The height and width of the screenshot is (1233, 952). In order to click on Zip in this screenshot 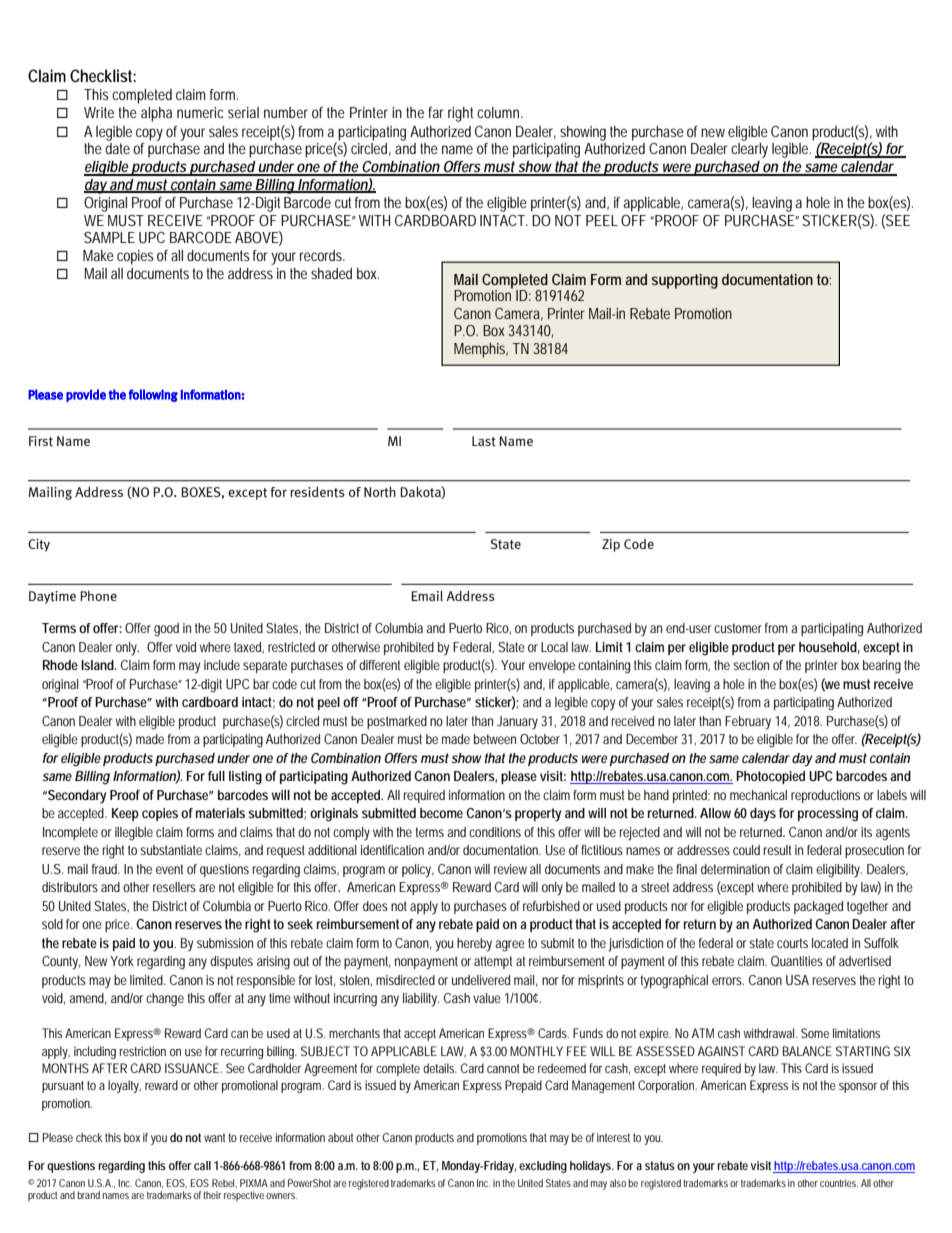, I will do `click(611, 545)`.
